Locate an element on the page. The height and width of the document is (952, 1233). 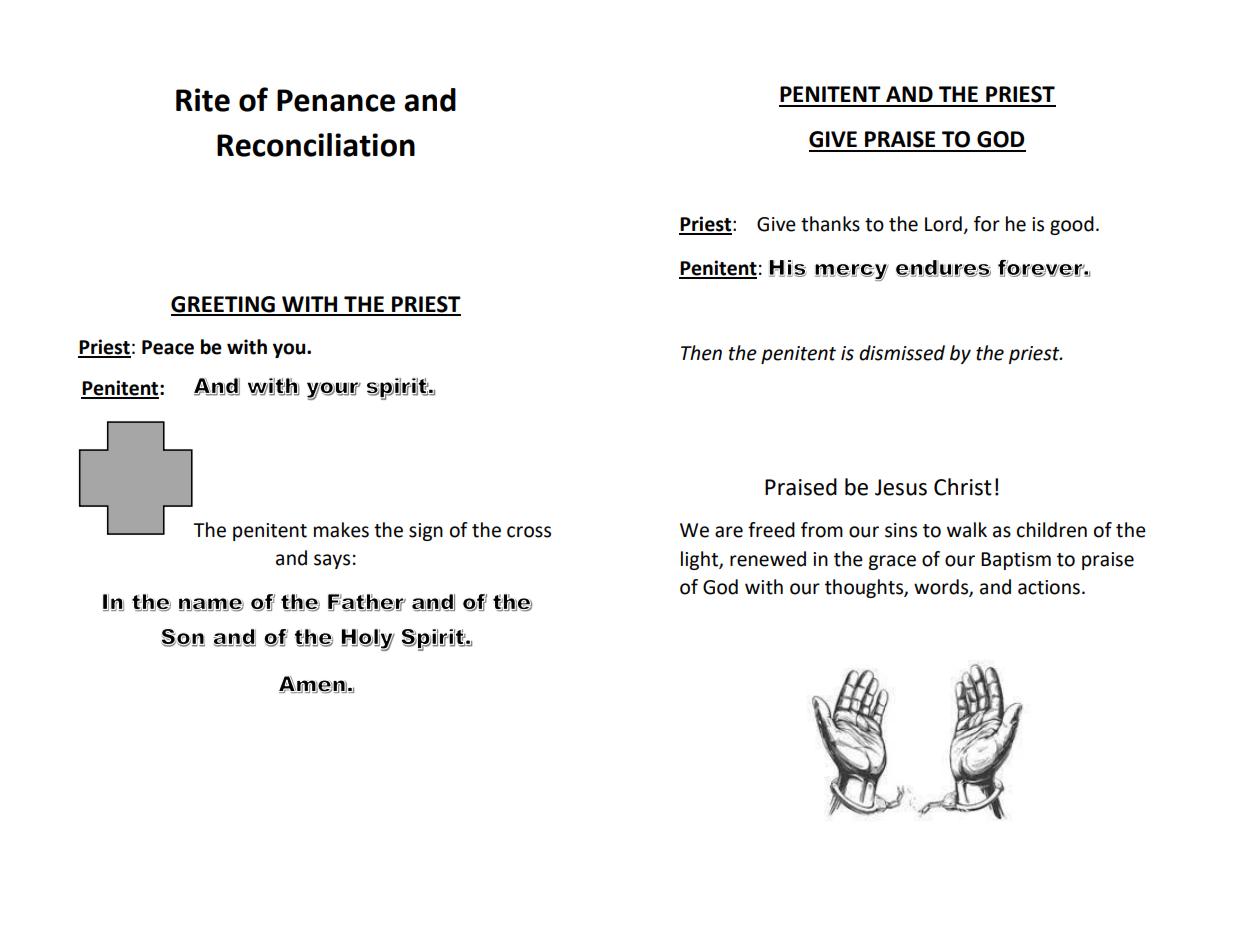
says is located at coordinates (332, 561).
